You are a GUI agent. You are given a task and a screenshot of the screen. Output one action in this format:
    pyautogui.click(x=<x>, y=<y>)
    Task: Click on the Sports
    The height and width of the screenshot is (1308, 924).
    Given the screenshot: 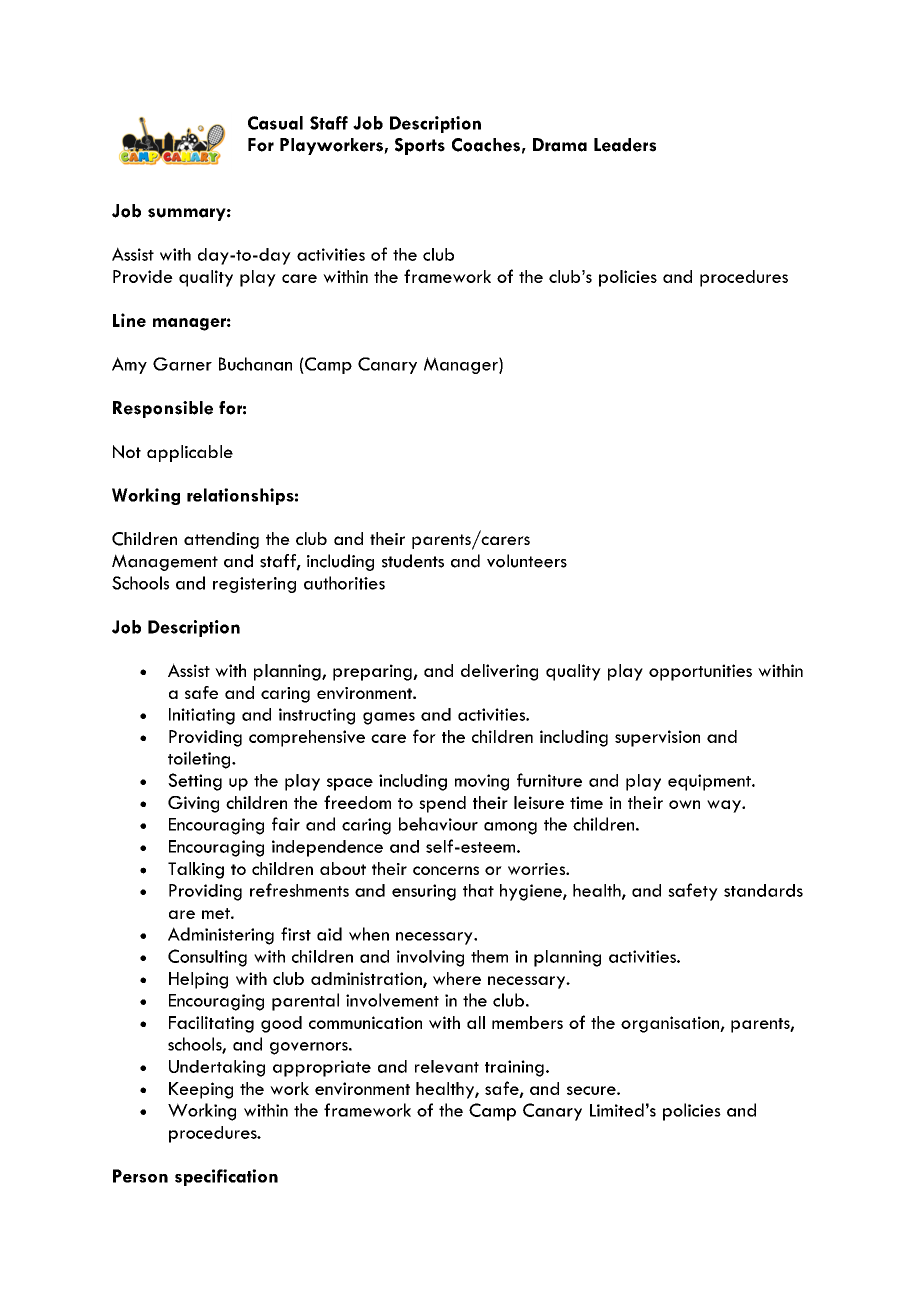 What is the action you would take?
    pyautogui.click(x=420, y=146)
